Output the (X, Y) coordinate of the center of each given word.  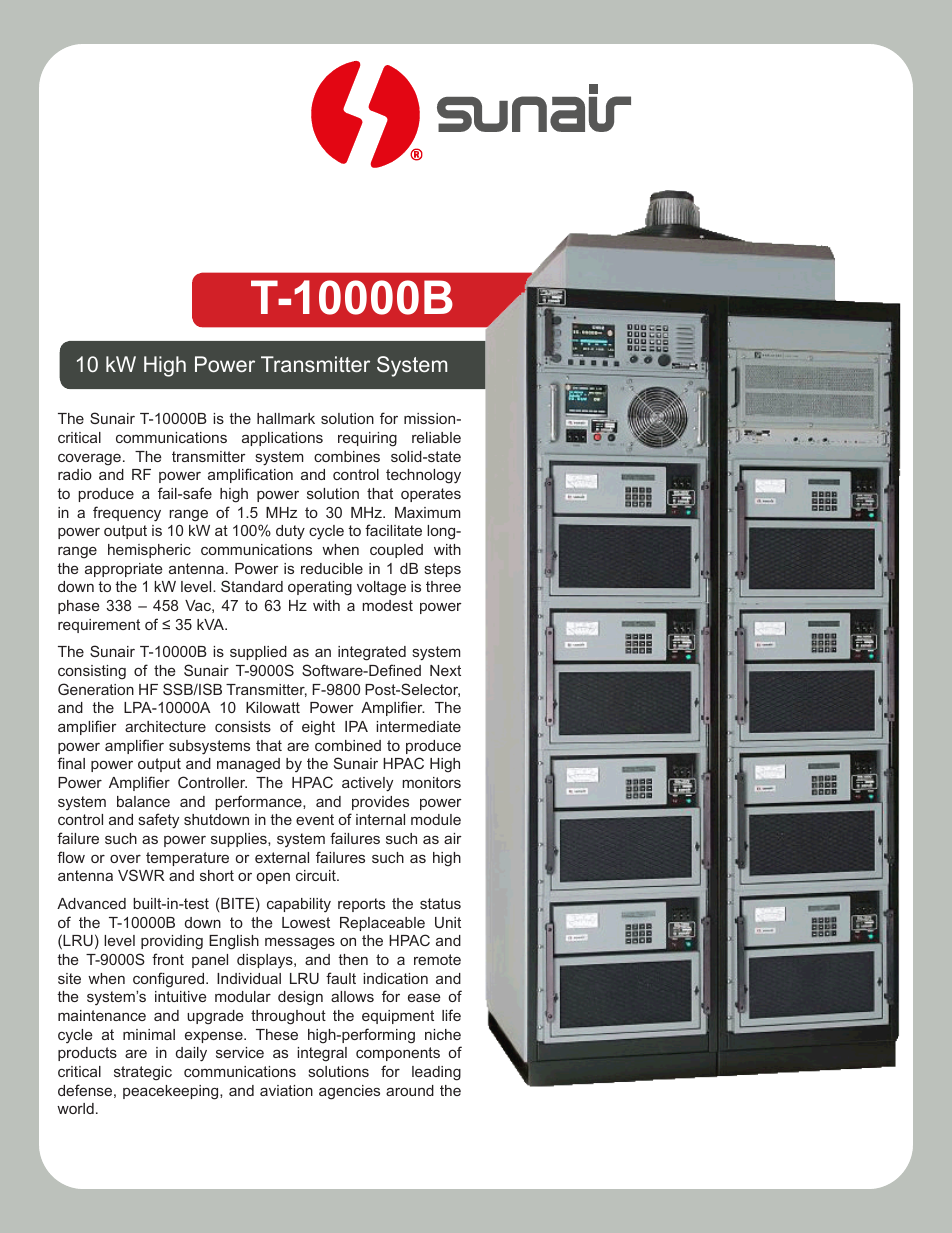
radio (75, 474)
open (273, 878)
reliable (436, 437)
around (410, 1090)
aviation (286, 1090)
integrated (372, 653)
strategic (143, 1073)
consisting (92, 672)
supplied (258, 653)
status (440, 903)
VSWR (141, 875)
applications (282, 439)
